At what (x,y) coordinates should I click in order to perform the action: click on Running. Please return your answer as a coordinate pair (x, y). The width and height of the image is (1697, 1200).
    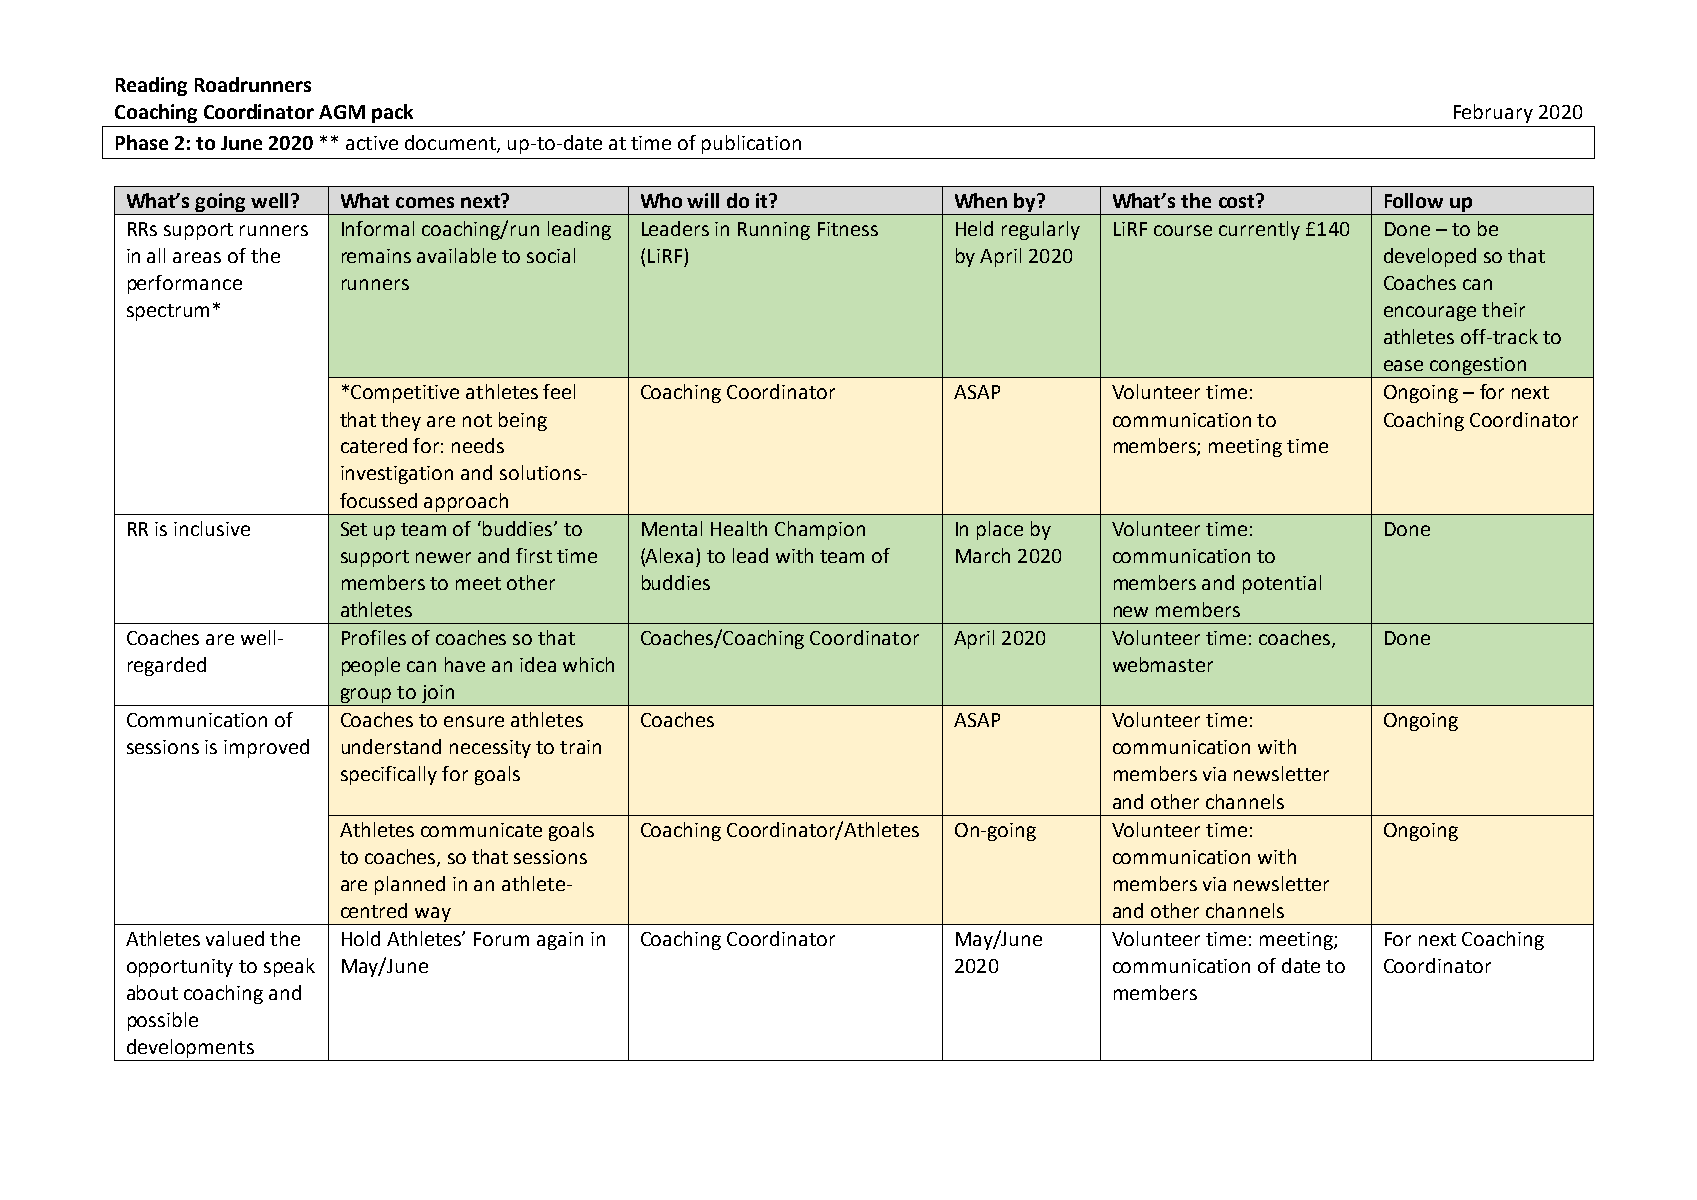
    Looking at the image, I should click on (774, 231).
